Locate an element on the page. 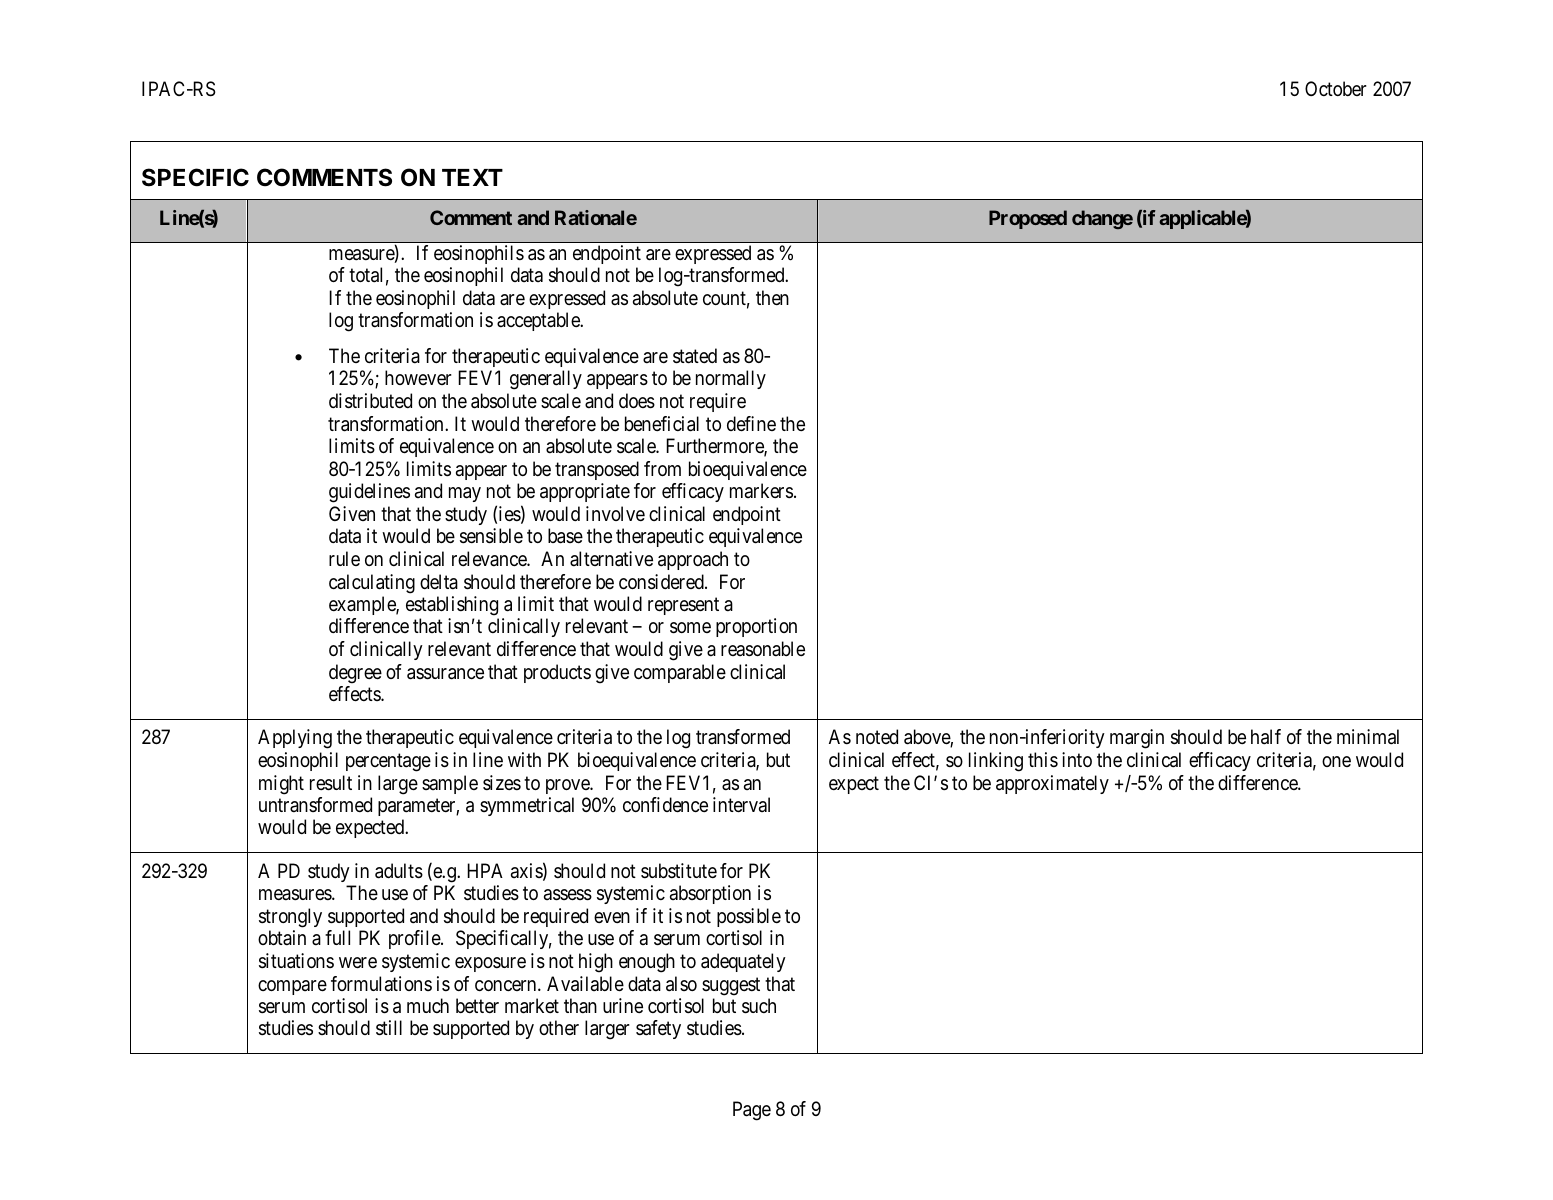  still is located at coordinates (389, 1028).
